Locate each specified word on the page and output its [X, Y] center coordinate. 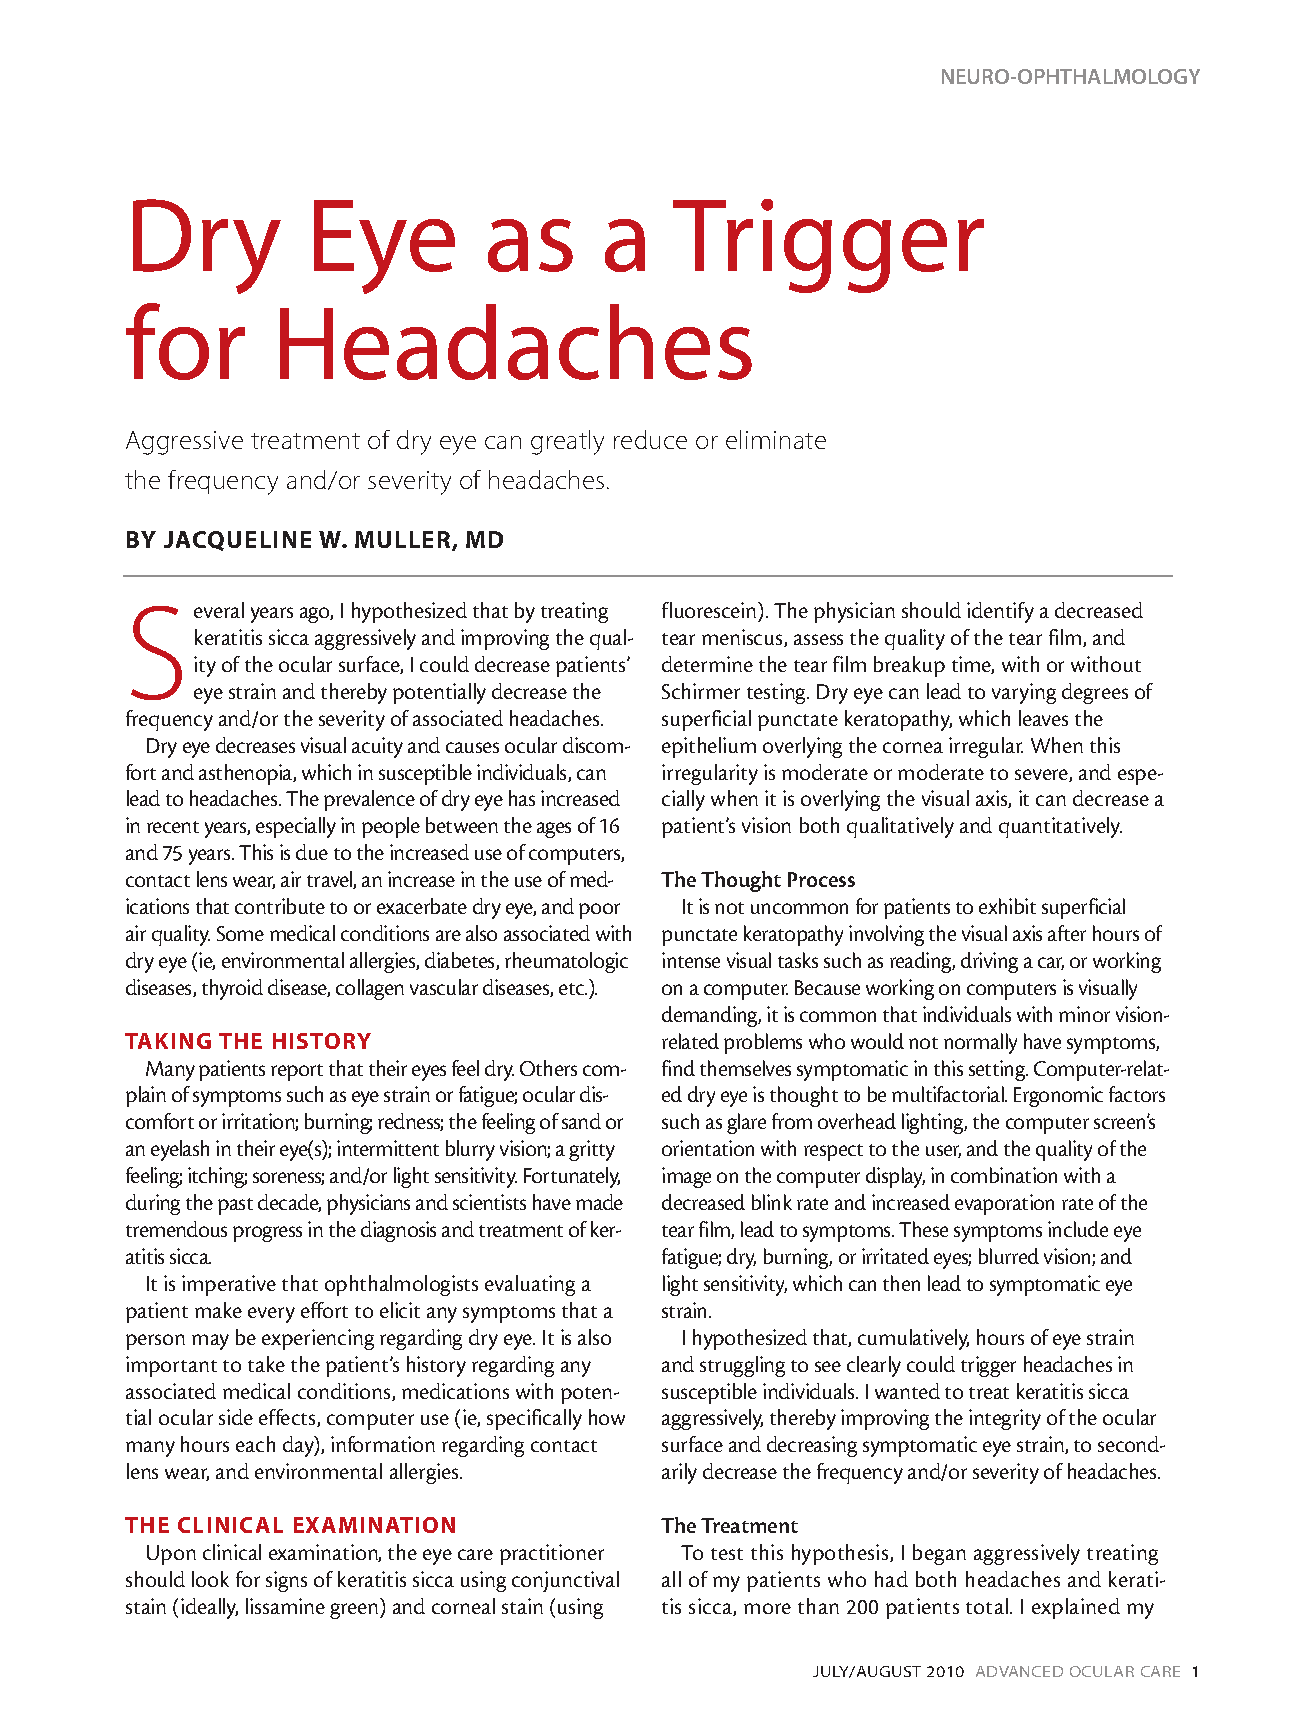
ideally [209, 1608]
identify [1000, 612]
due [312, 852]
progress [267, 1234]
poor [599, 911]
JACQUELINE [237, 541]
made [599, 1202]
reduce [650, 439]
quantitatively [1060, 827]
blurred [1009, 1256]
